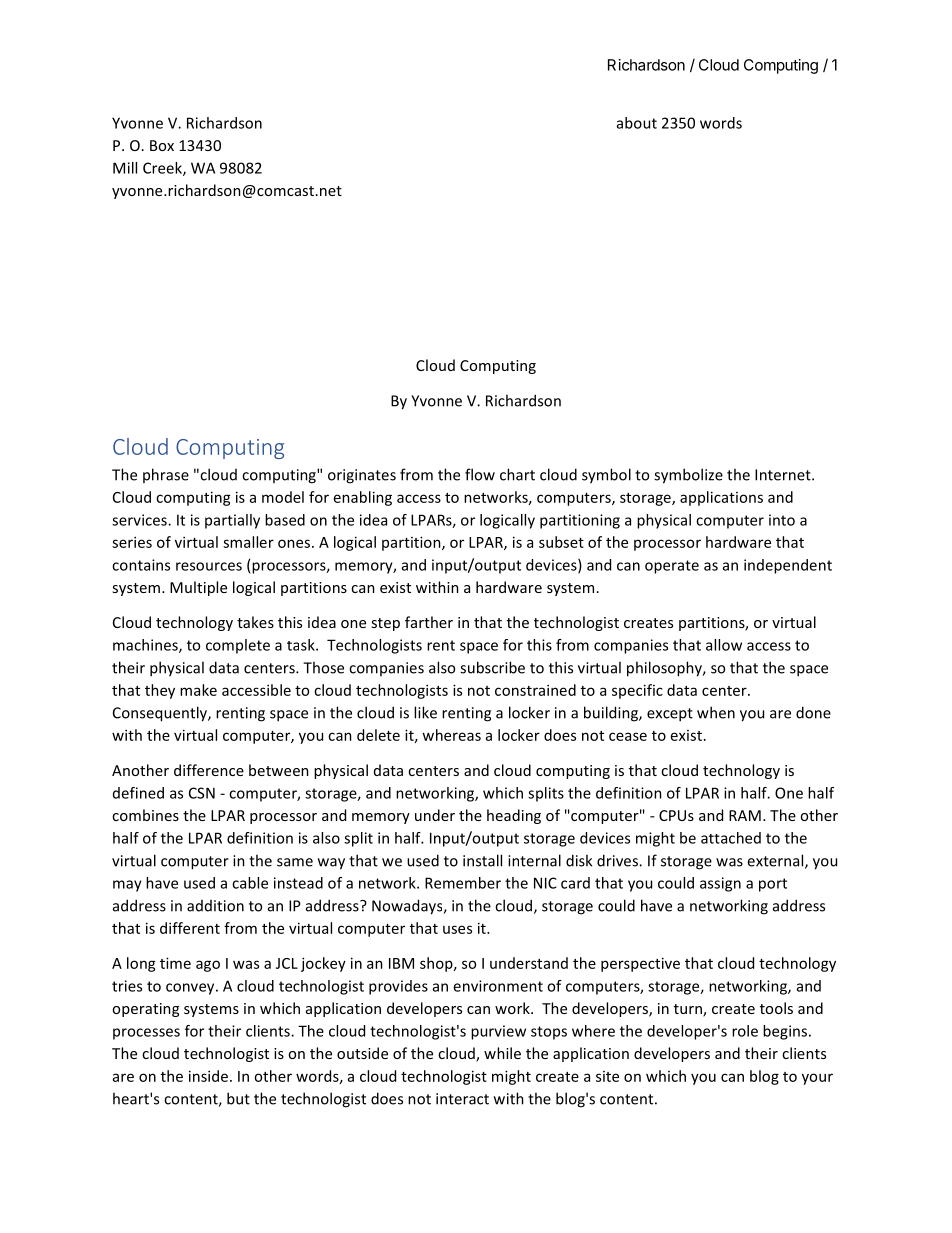  What do you see at coordinates (745, 815) in the screenshot?
I see `RAM` at bounding box center [745, 815].
